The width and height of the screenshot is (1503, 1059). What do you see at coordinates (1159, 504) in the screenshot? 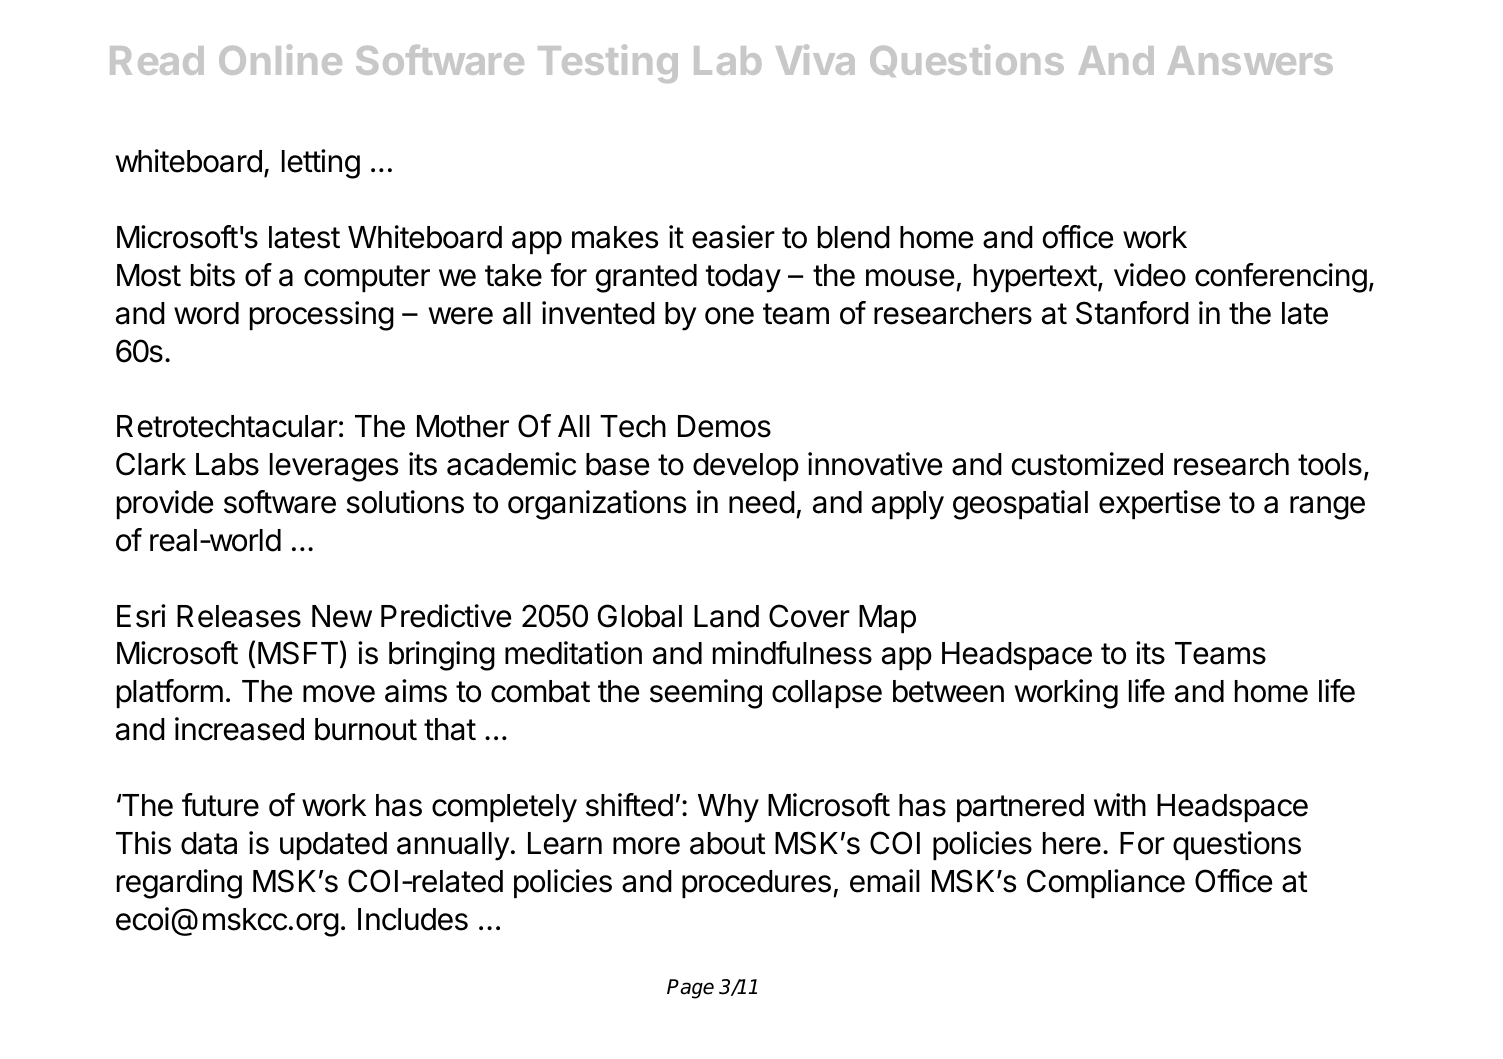
I see `expertise` at bounding box center [1159, 504].
